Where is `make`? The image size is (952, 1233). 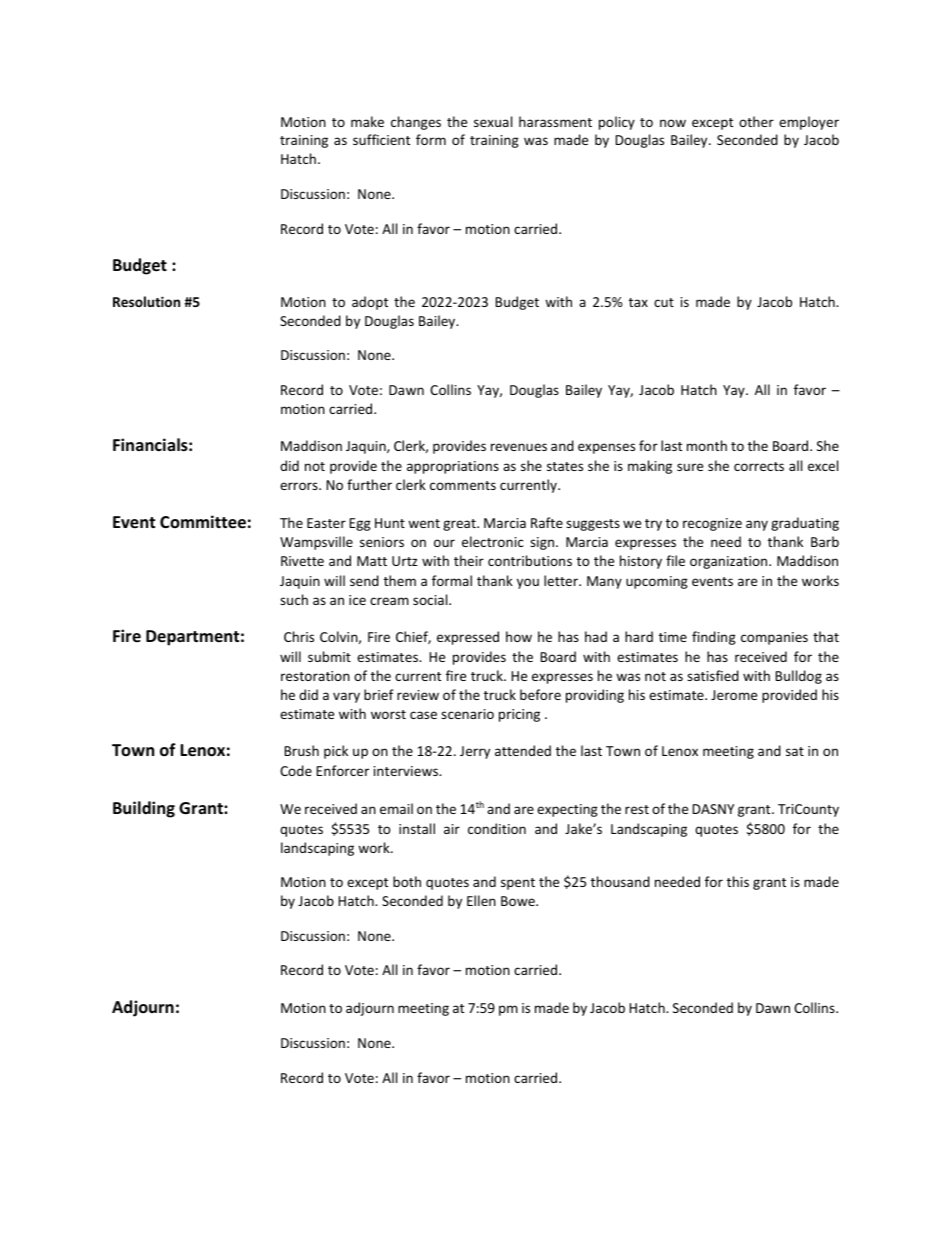 make is located at coordinates (367, 121).
